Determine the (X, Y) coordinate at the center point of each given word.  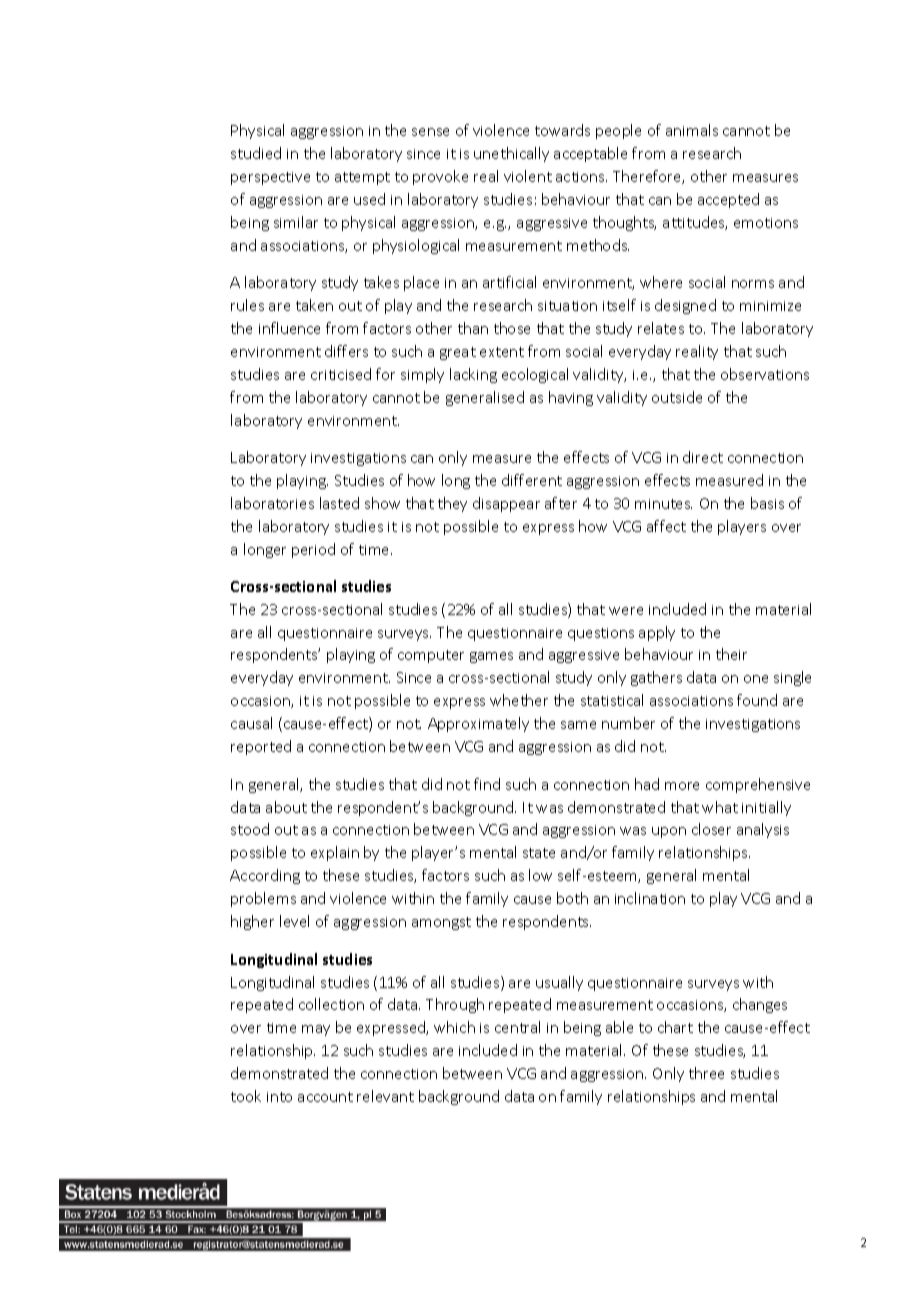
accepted (728, 200)
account (325, 1097)
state (539, 853)
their (731, 654)
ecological (535, 375)
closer (711, 829)
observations (765, 374)
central (517, 1027)
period (313, 550)
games (491, 657)
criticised (341, 374)
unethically (511, 154)
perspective (270, 178)
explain (335, 853)
